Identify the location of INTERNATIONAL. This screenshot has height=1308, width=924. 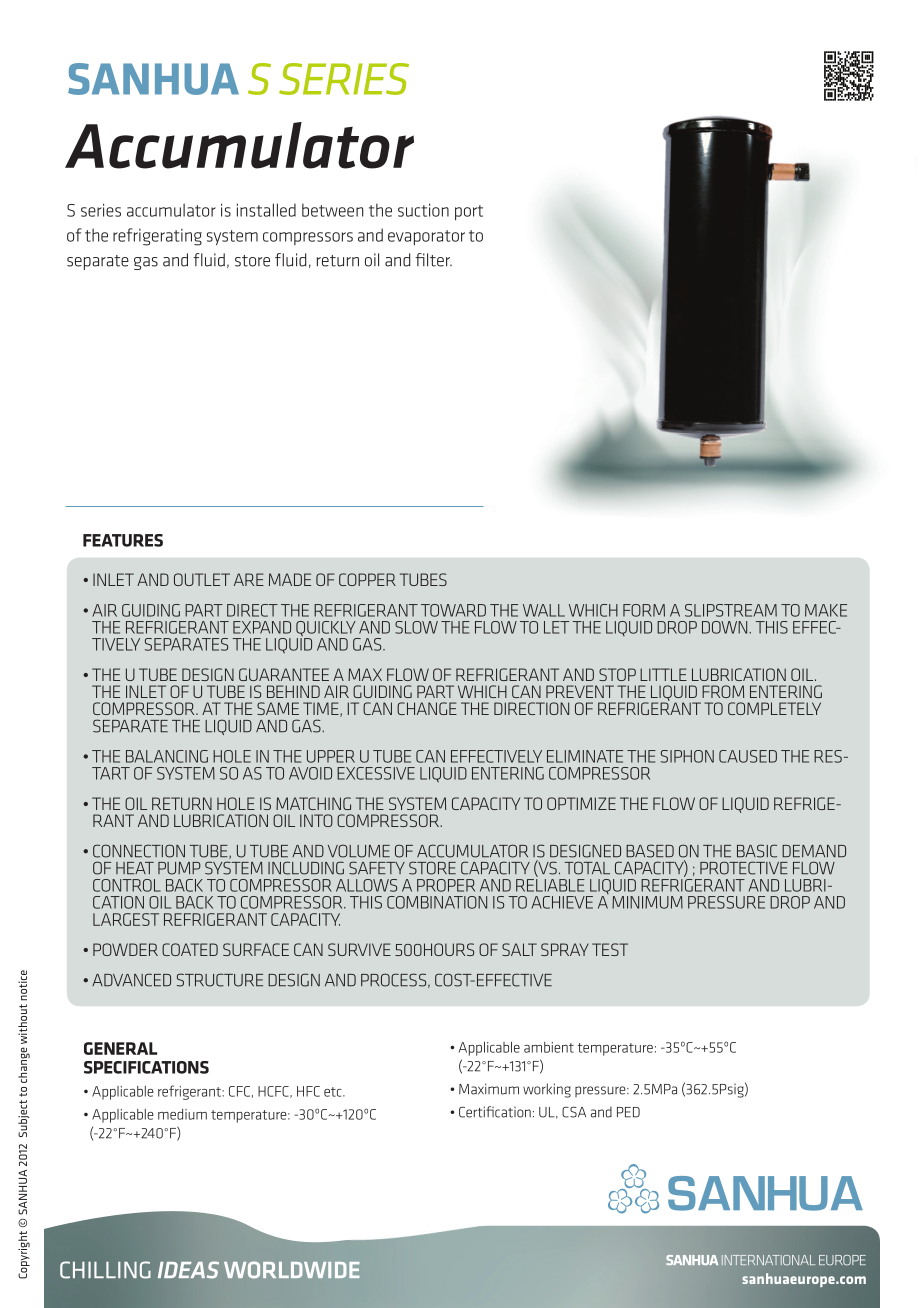
(768, 1260).
